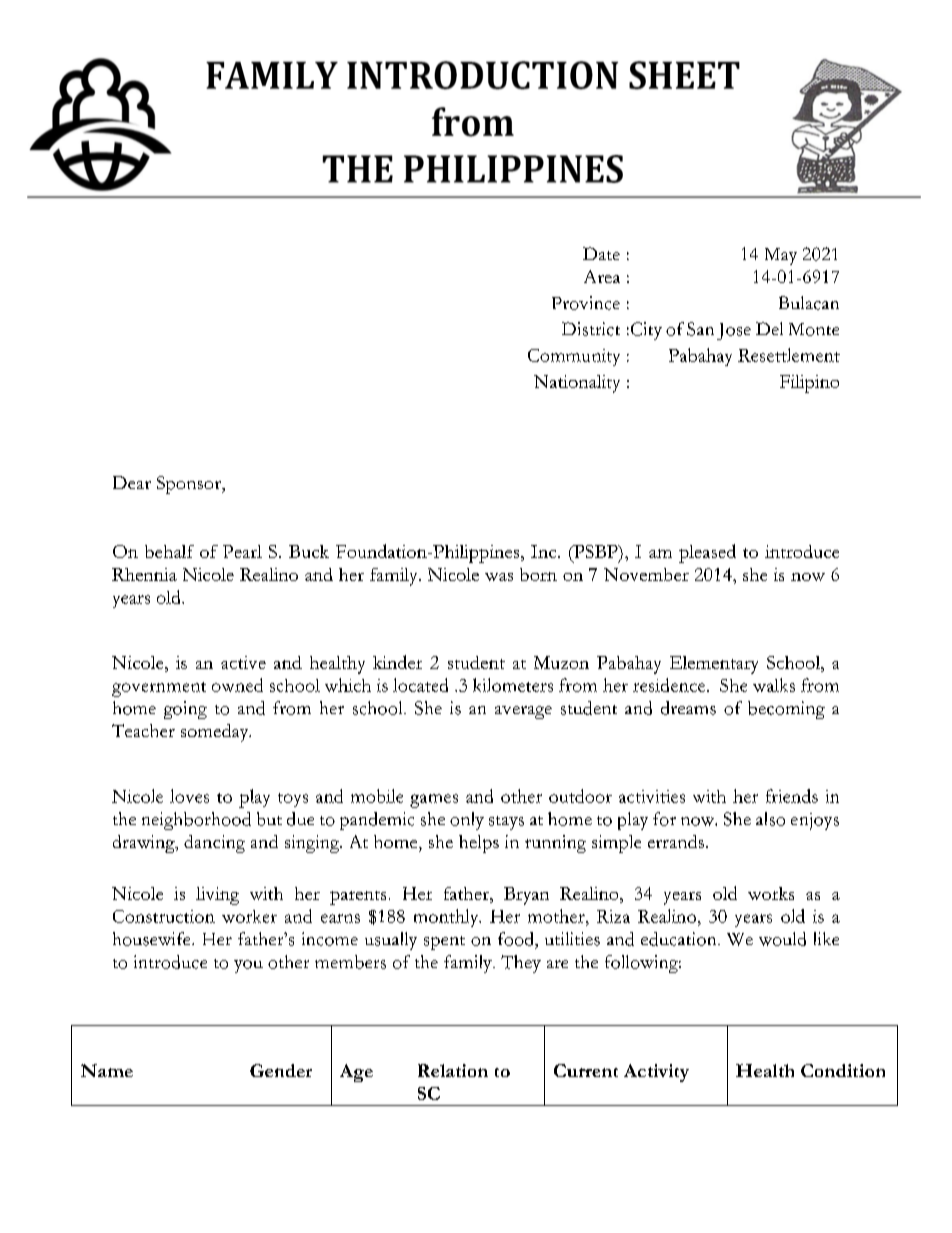  What do you see at coordinates (190, 485) in the screenshot?
I see `Sponsor` at bounding box center [190, 485].
